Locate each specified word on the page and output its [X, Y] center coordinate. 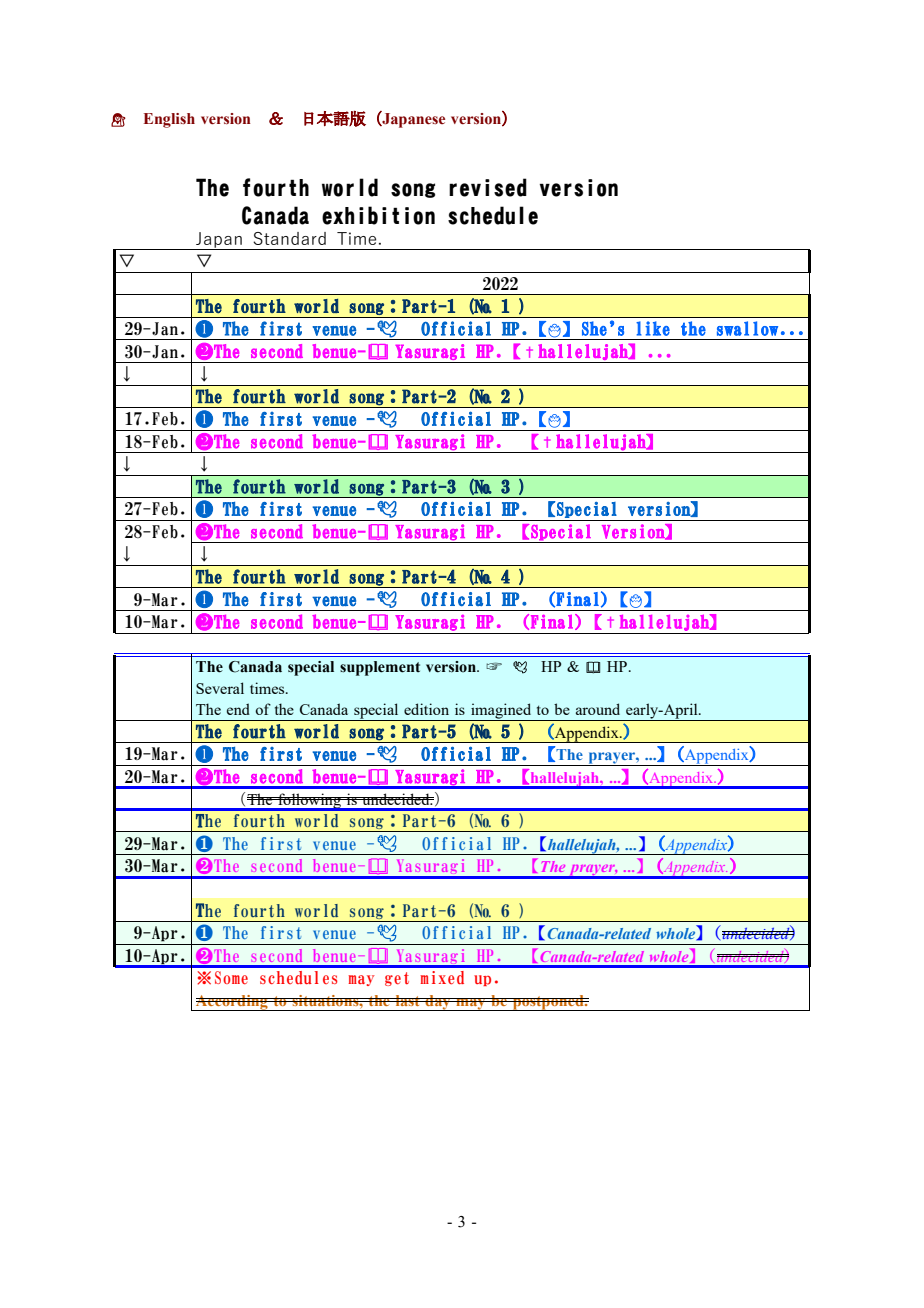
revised [488, 187]
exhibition [378, 215]
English [169, 120]
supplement [380, 668]
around [598, 709]
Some [231, 978]
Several [220, 688]
